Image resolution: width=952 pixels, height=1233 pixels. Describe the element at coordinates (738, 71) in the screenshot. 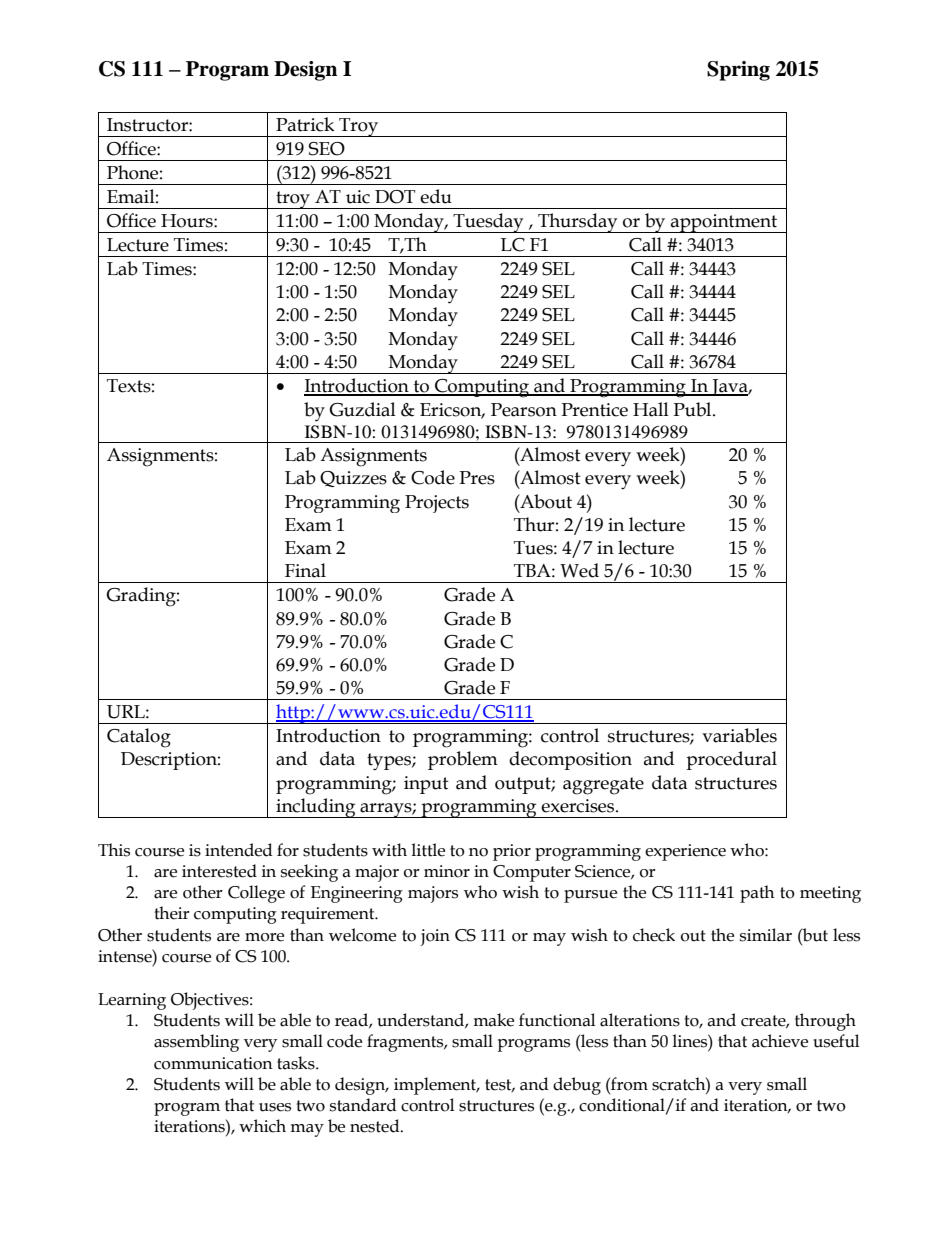

I see `Spring` at that location.
